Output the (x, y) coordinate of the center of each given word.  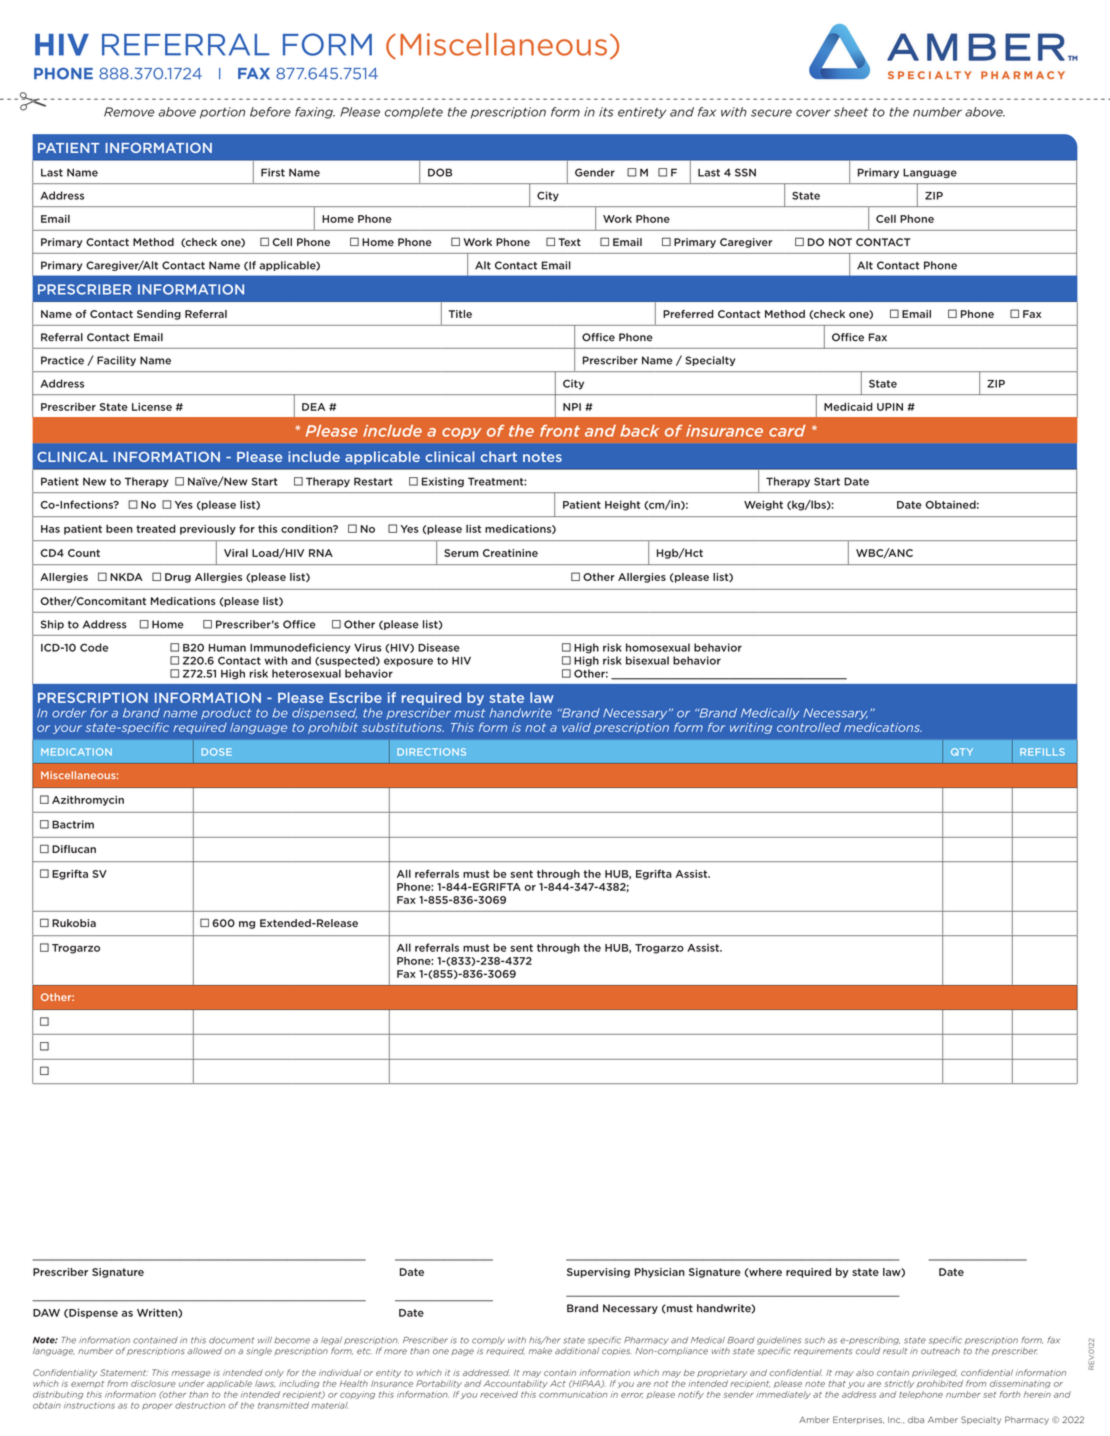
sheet (851, 112)
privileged (934, 1373)
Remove (129, 112)
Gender (595, 172)
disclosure (153, 1383)
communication (573, 1394)
